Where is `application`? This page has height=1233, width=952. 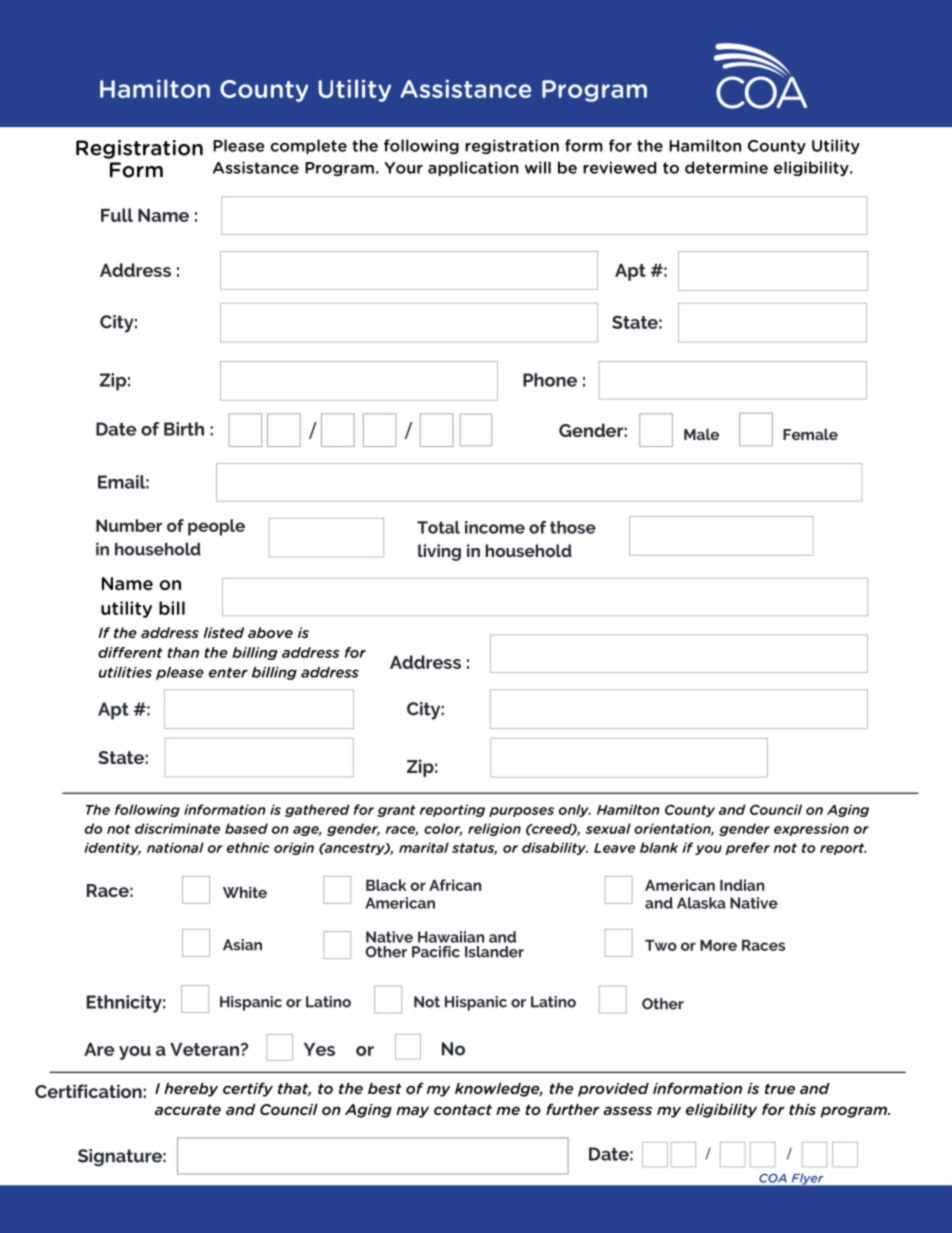
application is located at coordinates (473, 168).
